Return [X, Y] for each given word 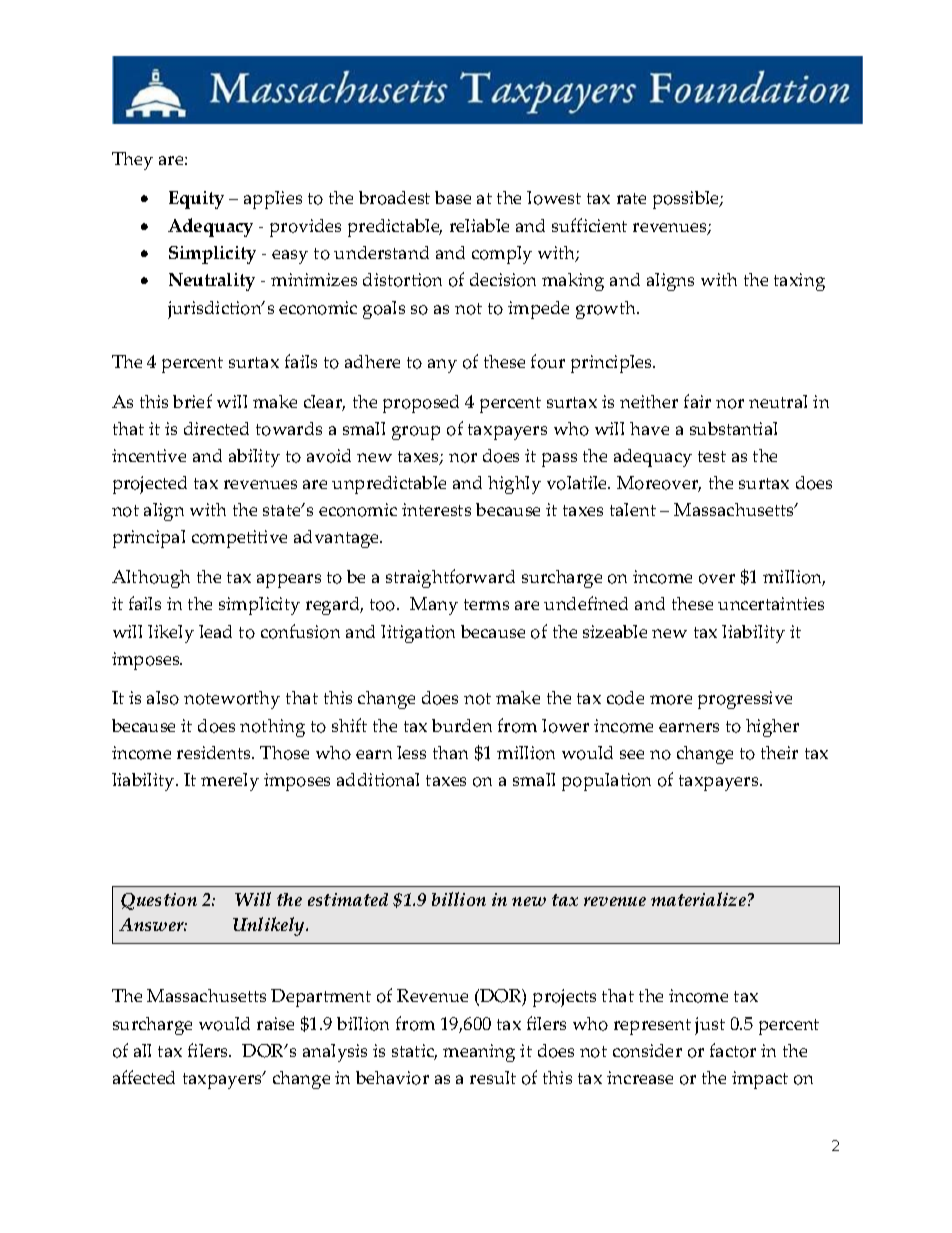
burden [462, 725]
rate [631, 198]
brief [192, 401]
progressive [745, 700]
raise [275, 1023]
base [453, 197]
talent [633, 509]
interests [436, 509]
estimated [348, 899]
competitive [239, 539]
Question [159, 901]
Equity [196, 200]
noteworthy [232, 700]
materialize [698, 899]
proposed [421, 404]
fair [697, 401]
